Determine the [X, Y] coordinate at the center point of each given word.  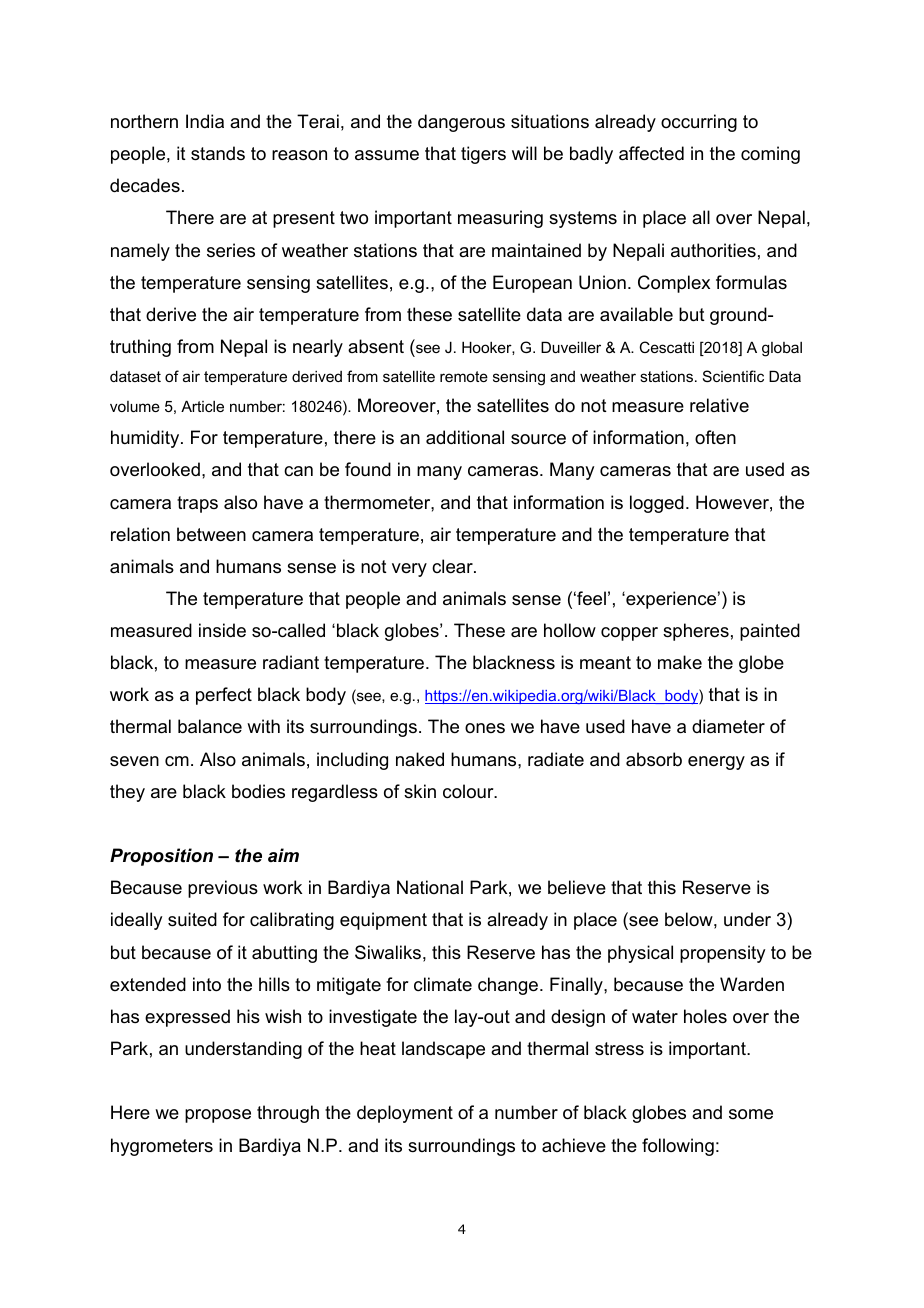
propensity [722, 954]
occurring [699, 123]
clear [453, 566]
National [430, 887]
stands [218, 153]
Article [202, 406]
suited [192, 919]
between [211, 534]
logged [657, 504]
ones [485, 728]
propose [218, 1116]
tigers [483, 155]
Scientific [733, 376]
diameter [728, 726]
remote [464, 376]
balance [210, 726]
